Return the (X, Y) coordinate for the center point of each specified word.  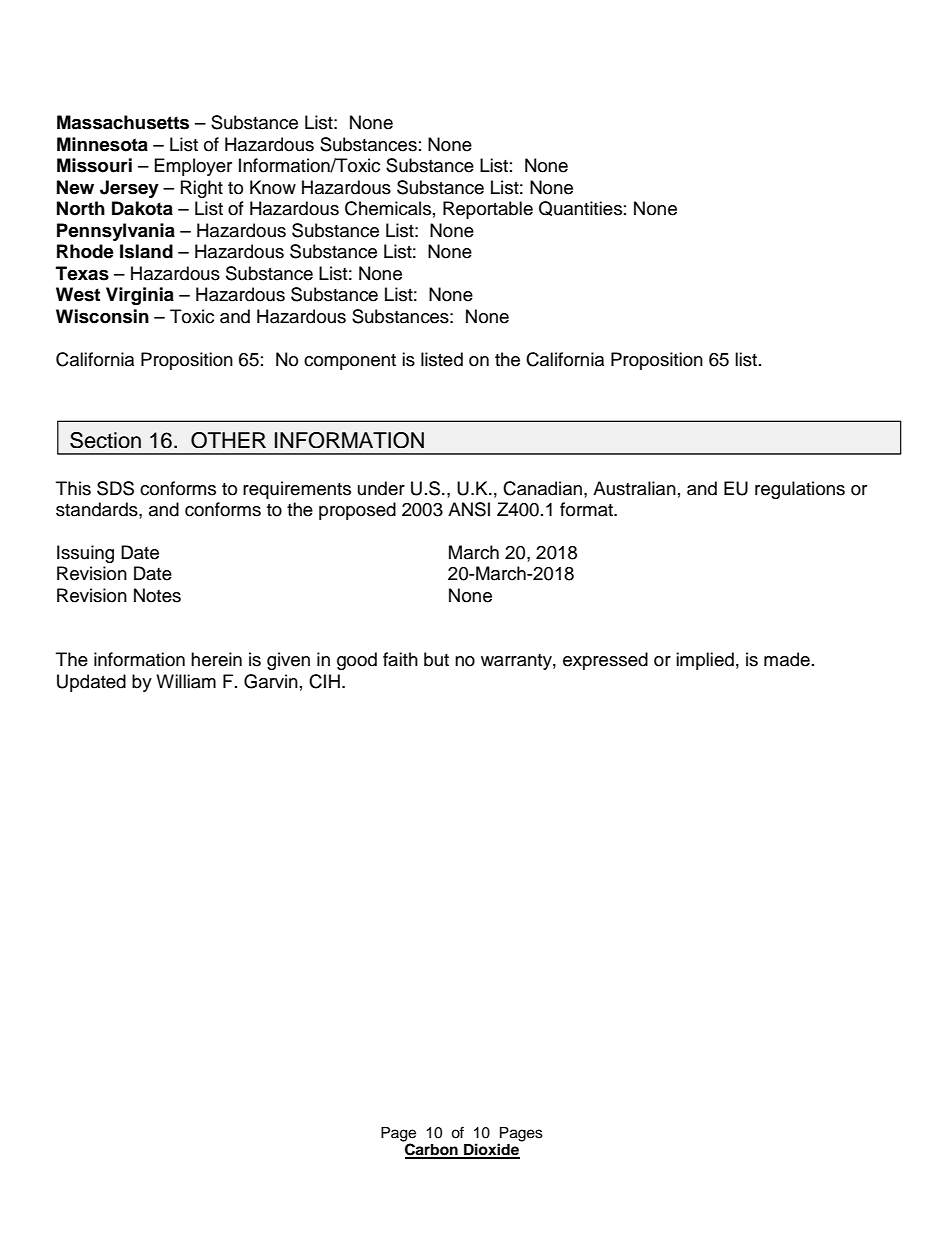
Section (105, 440)
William (186, 681)
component (350, 362)
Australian (634, 488)
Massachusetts (123, 122)
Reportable (488, 210)
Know (273, 187)
